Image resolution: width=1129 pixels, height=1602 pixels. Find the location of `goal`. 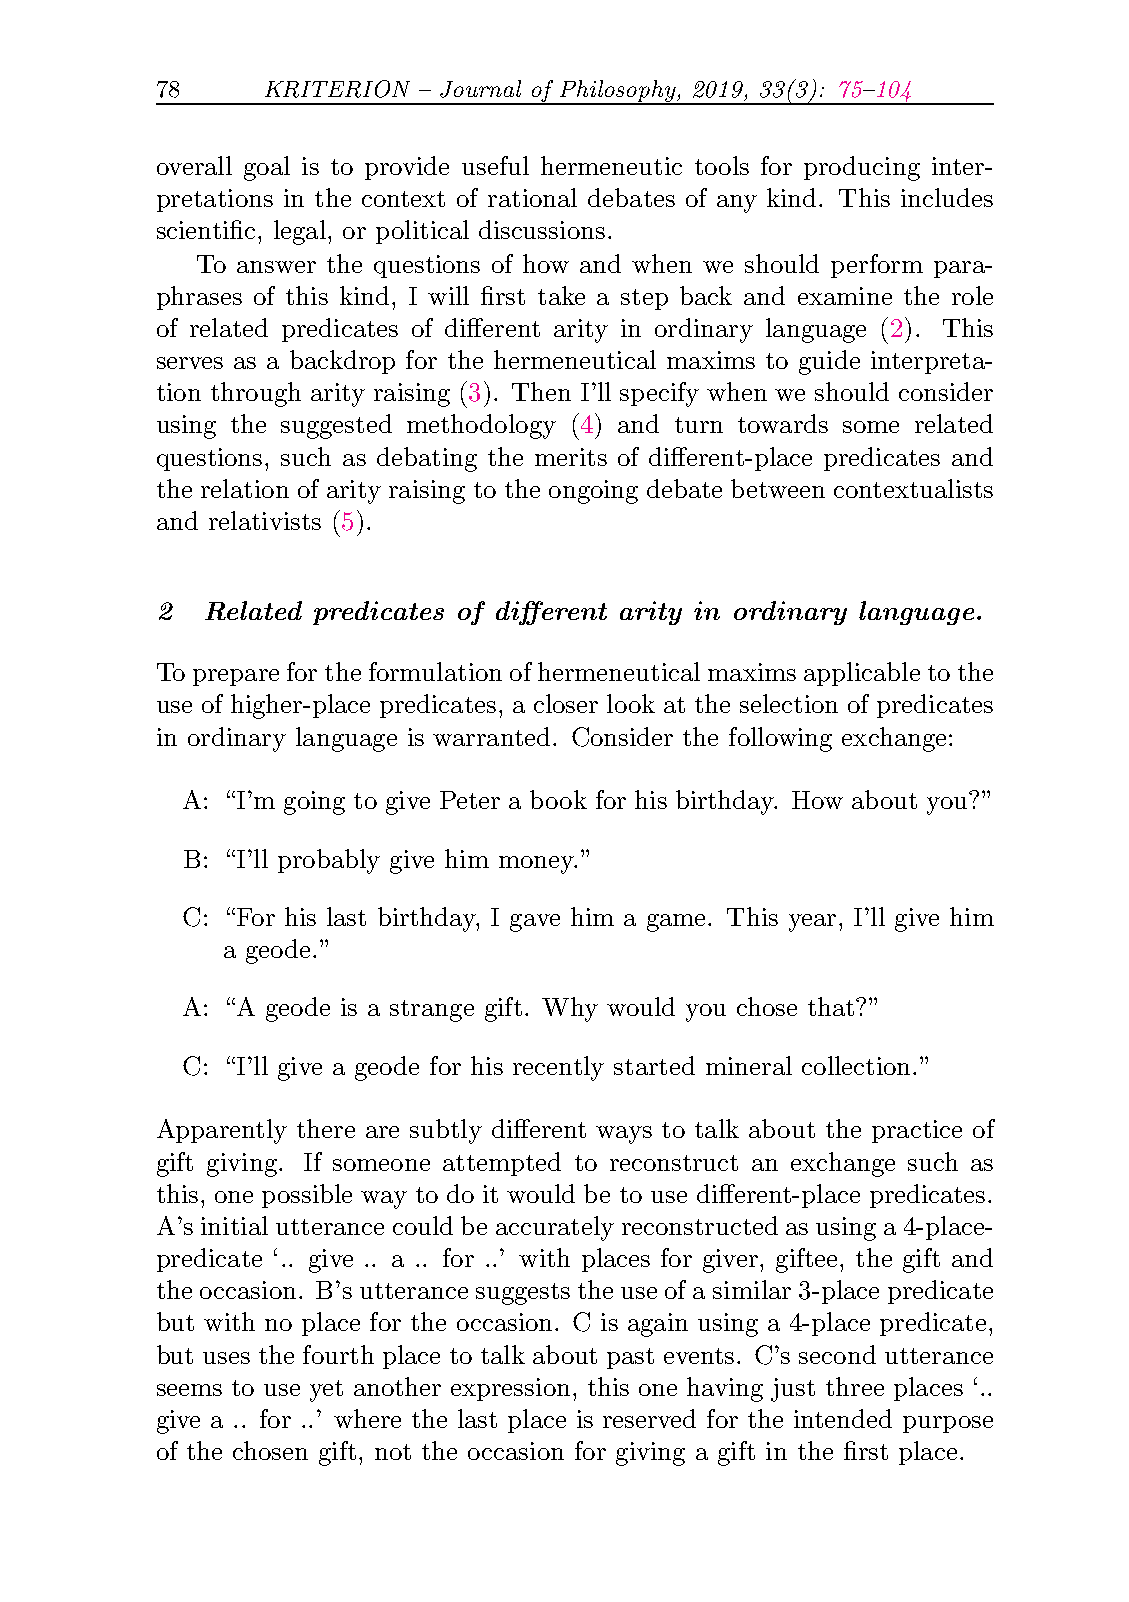

goal is located at coordinates (267, 168).
